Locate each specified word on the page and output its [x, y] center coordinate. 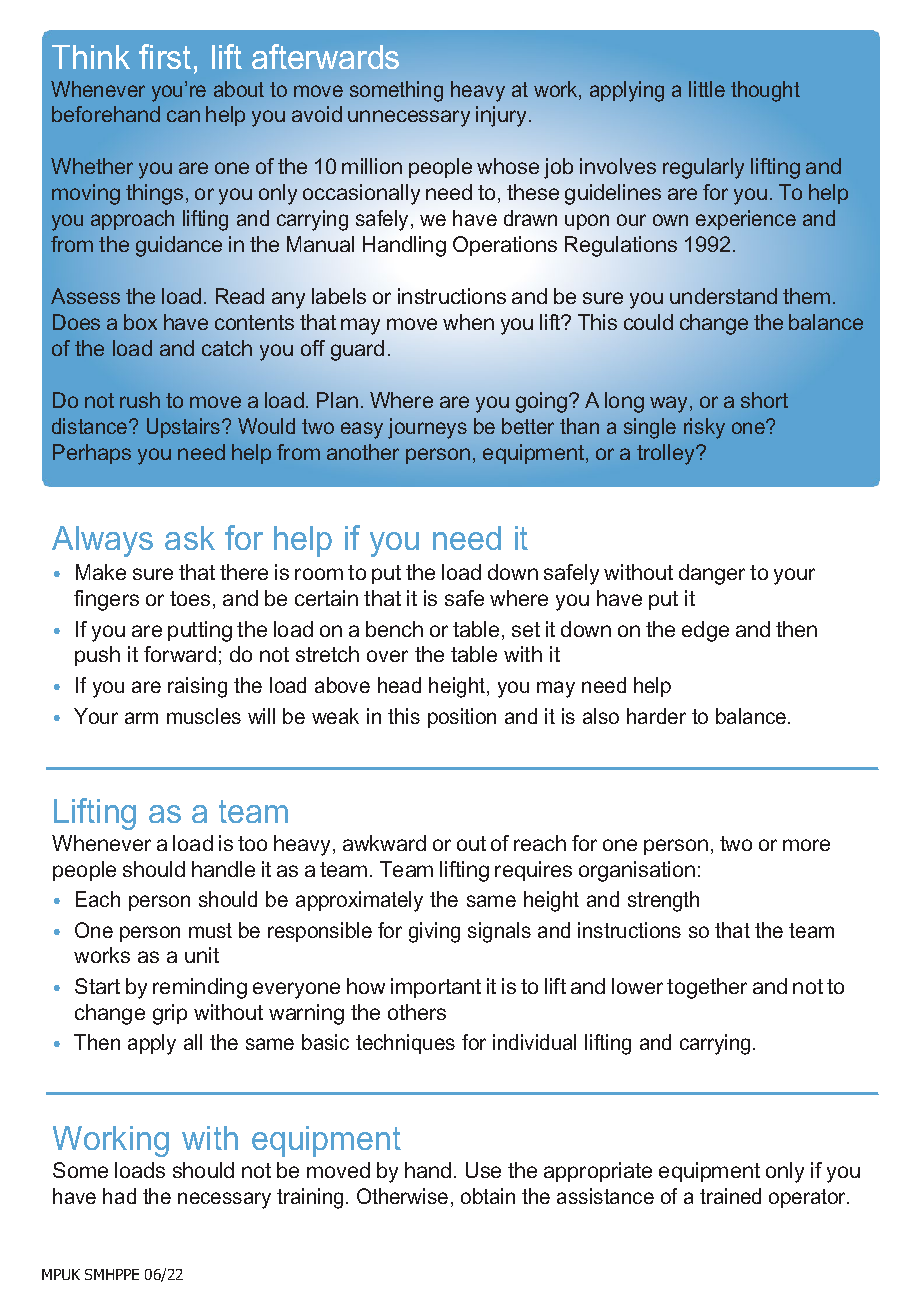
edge [705, 631]
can [183, 116]
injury [503, 116]
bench [394, 629]
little [707, 89]
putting [200, 631]
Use [483, 1170]
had [119, 1196]
